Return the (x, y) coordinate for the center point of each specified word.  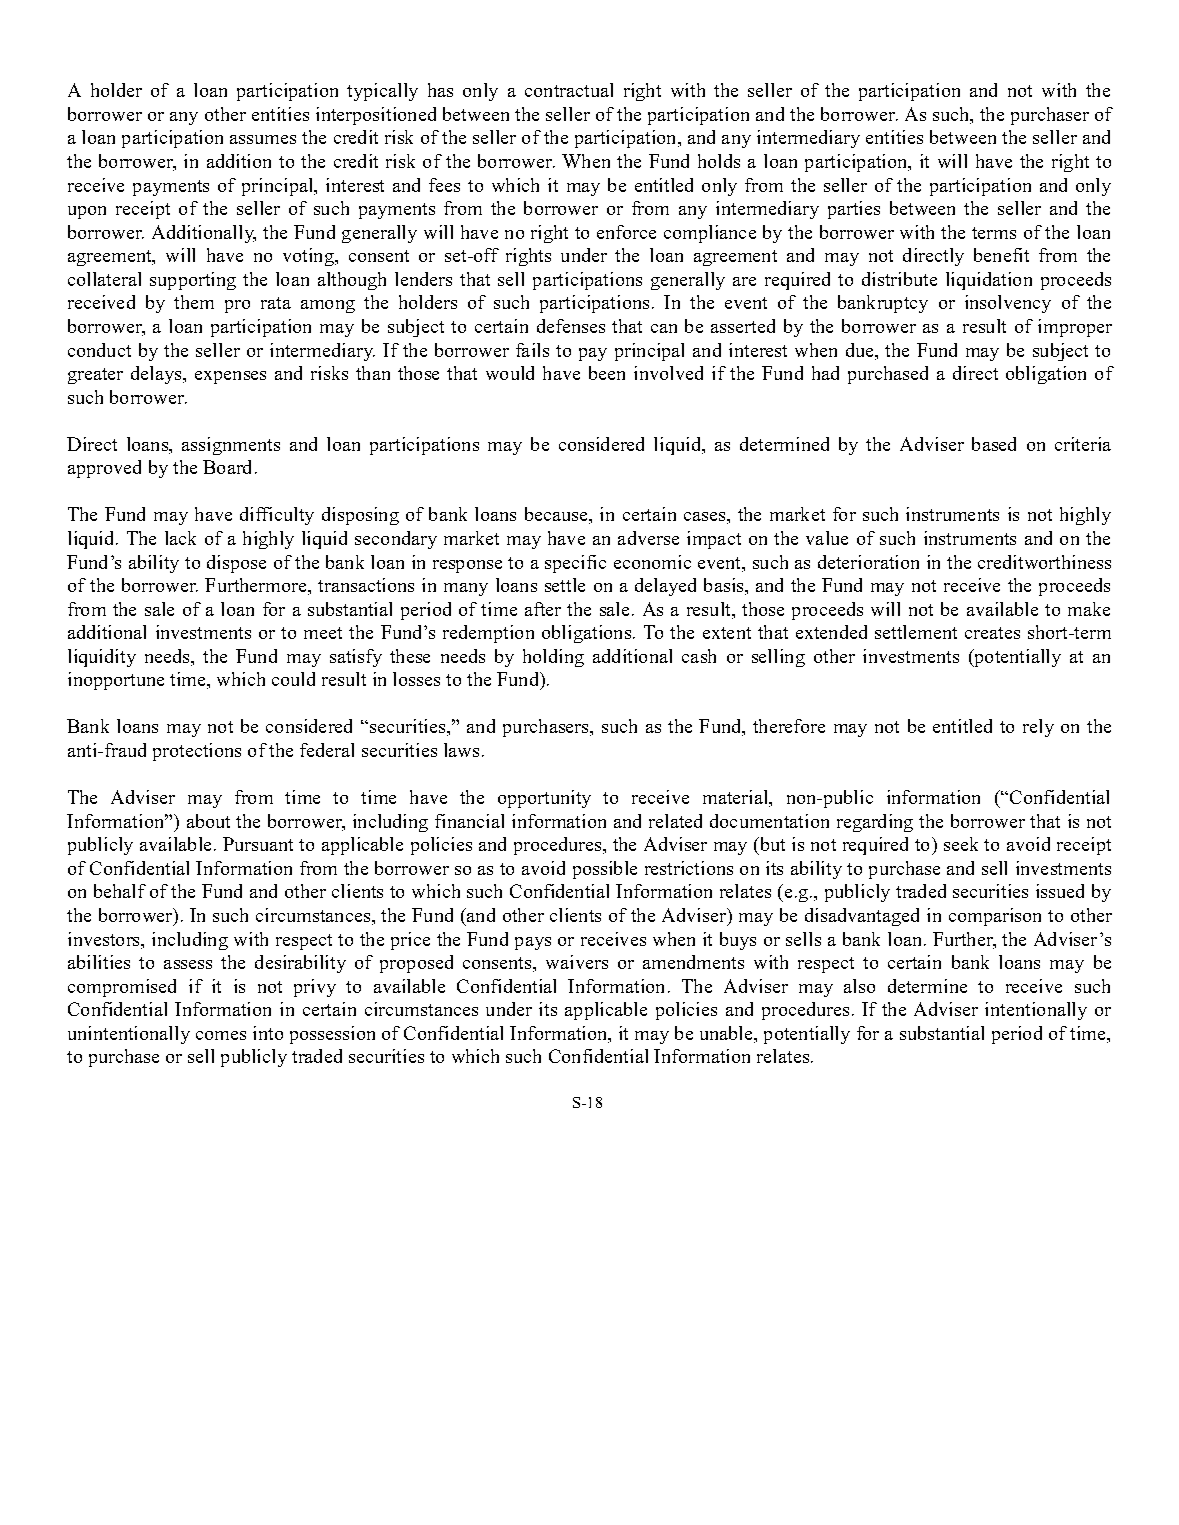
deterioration (868, 562)
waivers (577, 962)
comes (221, 1035)
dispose (236, 564)
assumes (263, 139)
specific (575, 564)
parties (854, 210)
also (859, 986)
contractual (569, 90)
